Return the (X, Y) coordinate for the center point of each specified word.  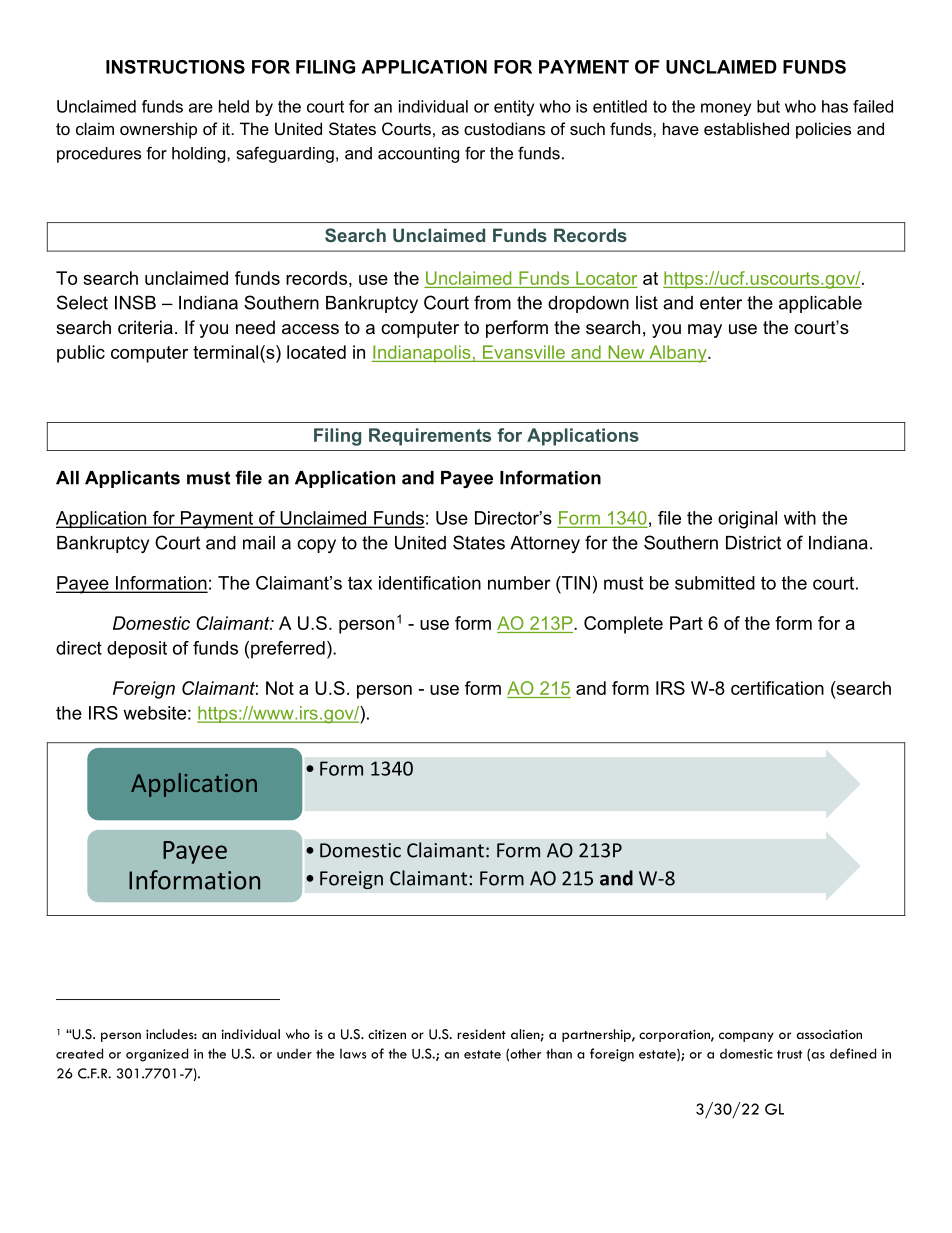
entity (514, 108)
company (746, 1037)
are (201, 108)
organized (157, 1055)
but (768, 106)
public (81, 354)
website (154, 713)
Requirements (430, 437)
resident (481, 1034)
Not (280, 688)
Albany (678, 354)
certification (777, 688)
